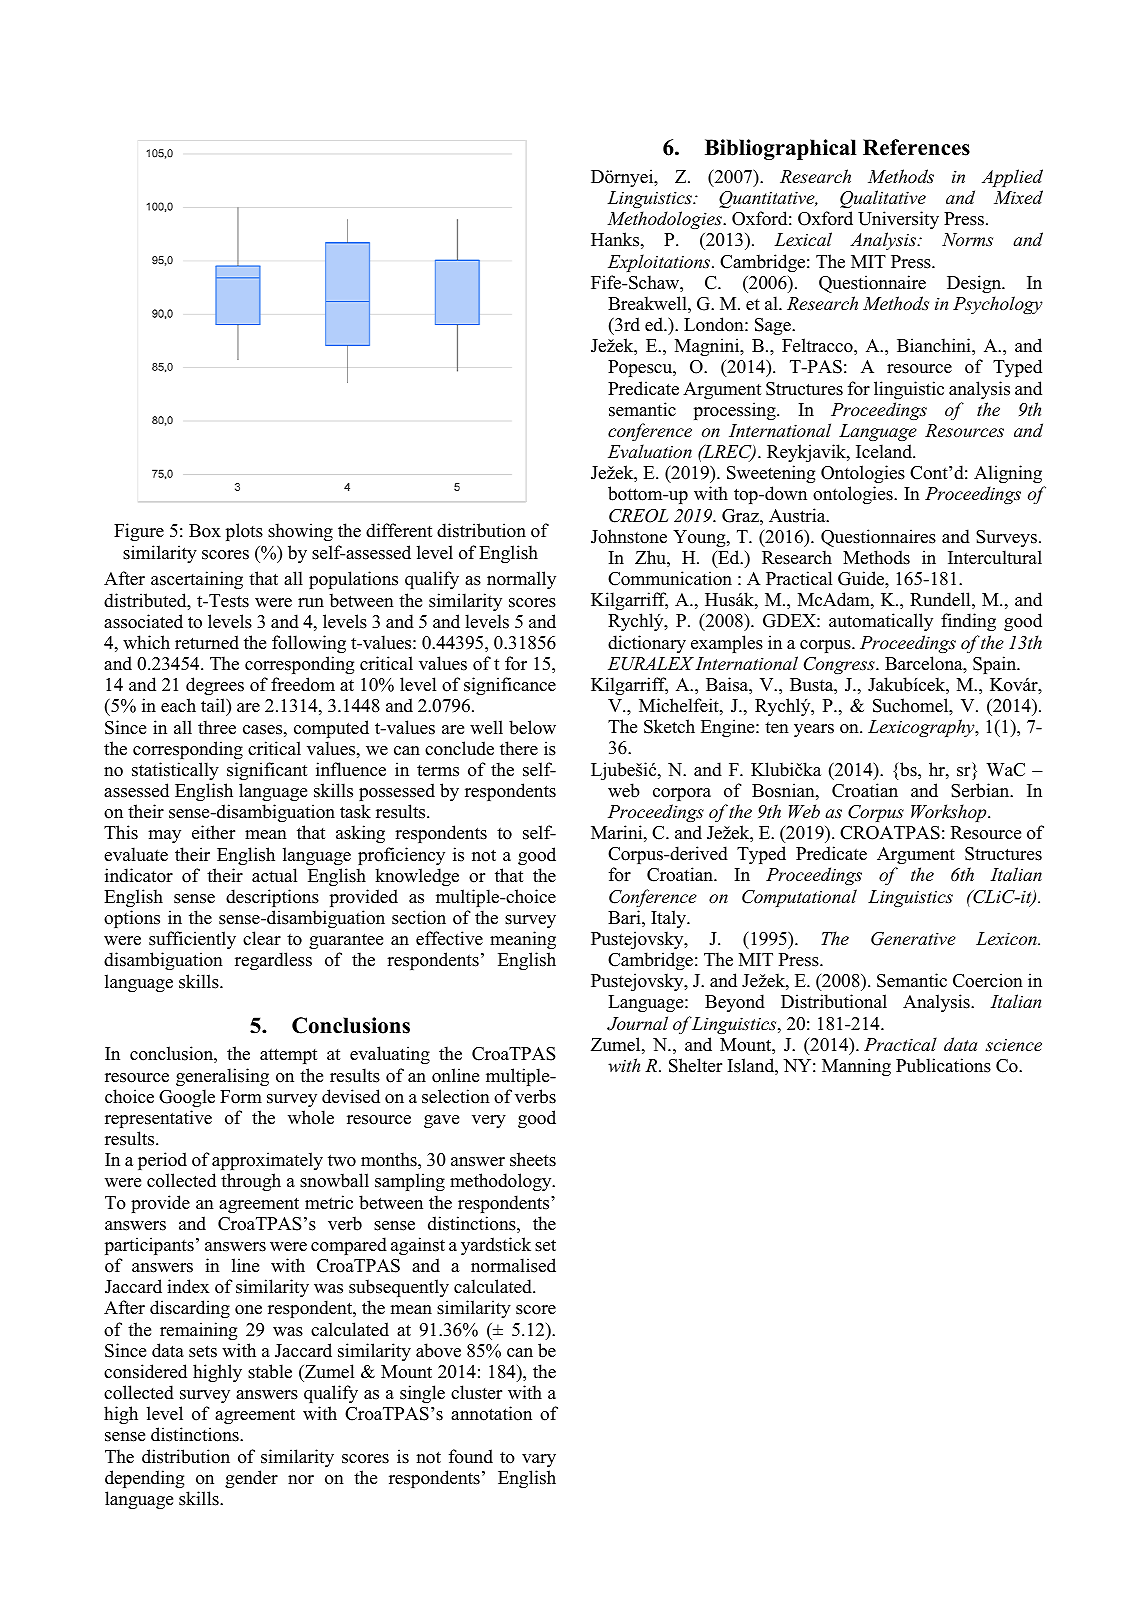  I want to click on either, so click(213, 832).
